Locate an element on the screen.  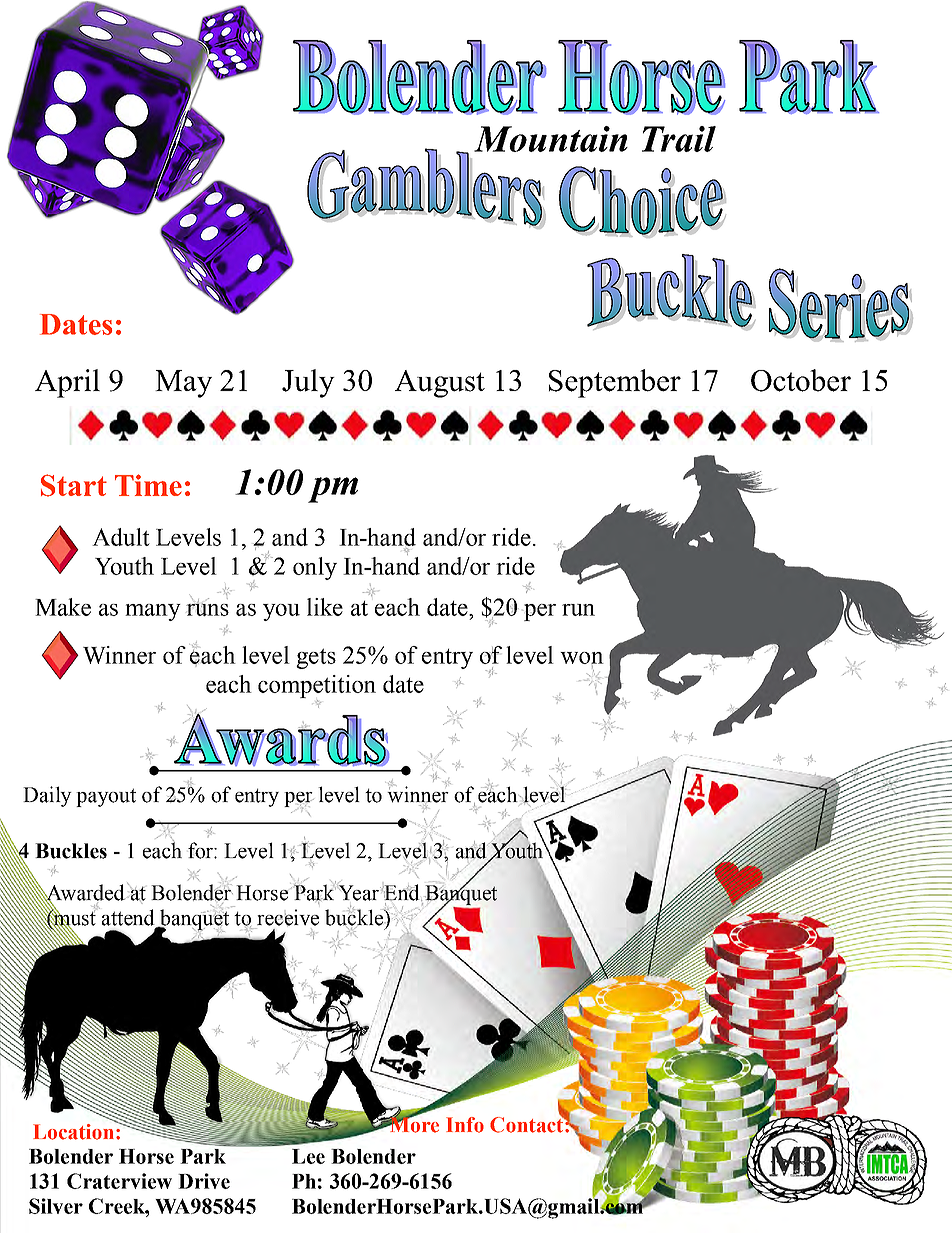
Trail is located at coordinates (679, 139).
